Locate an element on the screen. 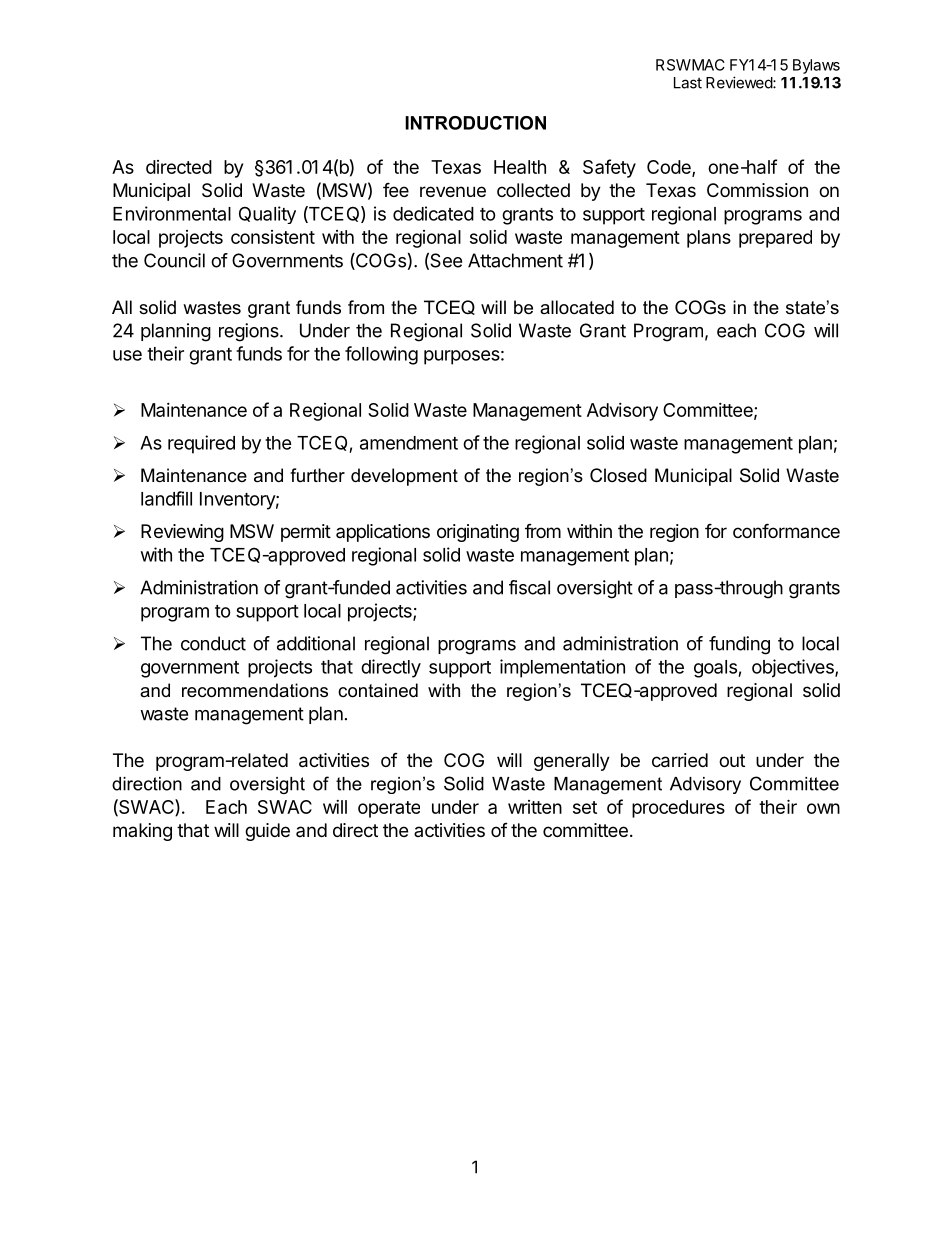  conformance is located at coordinates (786, 530).
